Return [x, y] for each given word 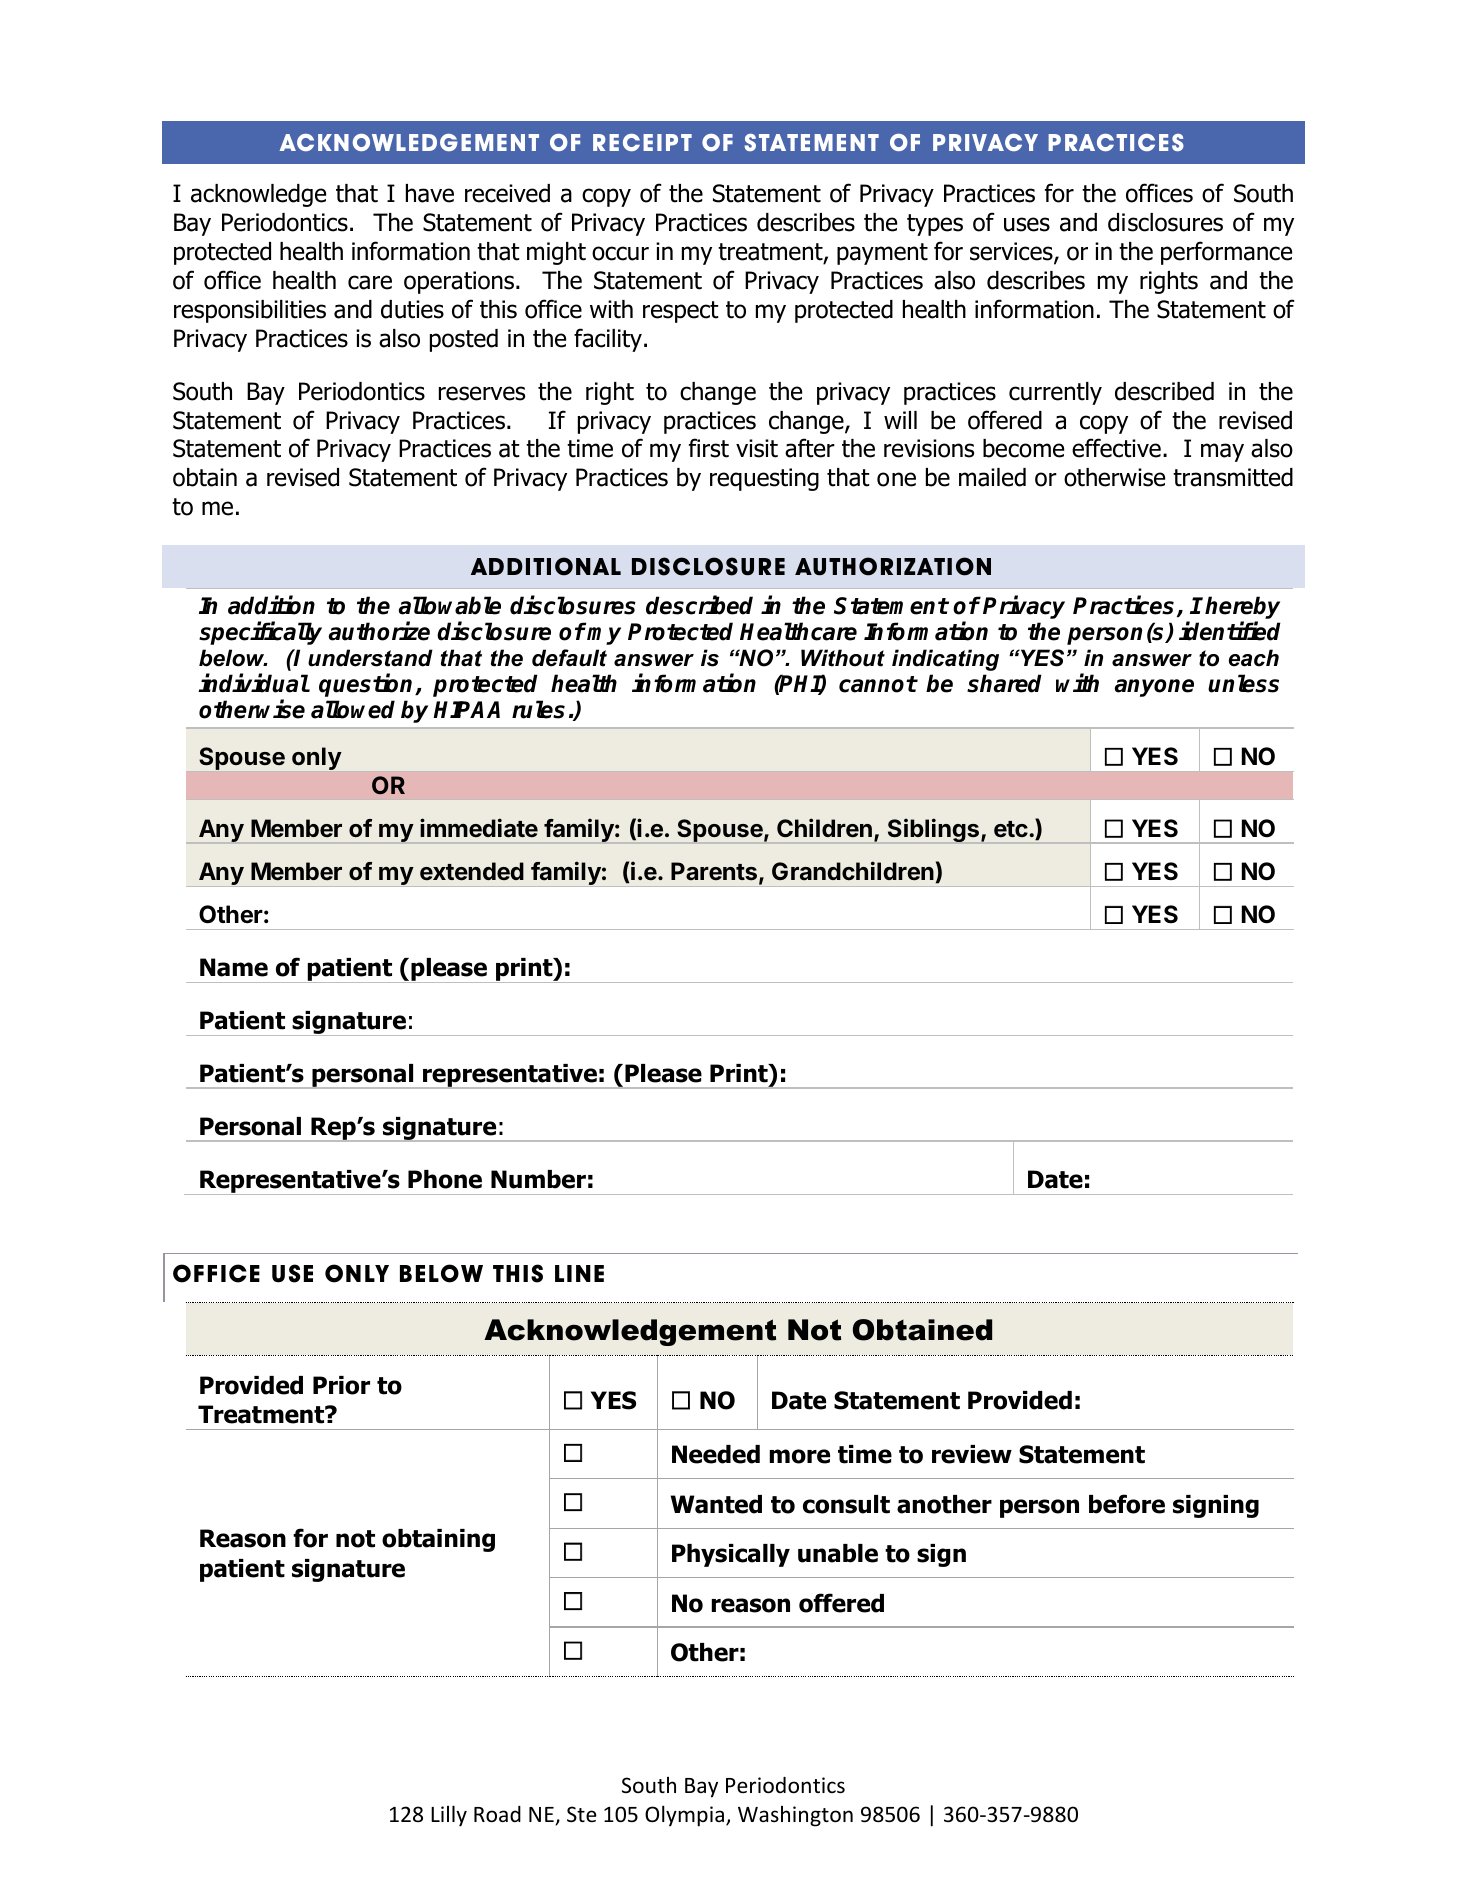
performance [1226, 253]
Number [538, 1179]
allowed [353, 709]
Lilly [449, 1816]
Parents [714, 871]
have [430, 193]
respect [681, 312]
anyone [1154, 688]
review [972, 1454]
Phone [445, 1179]
